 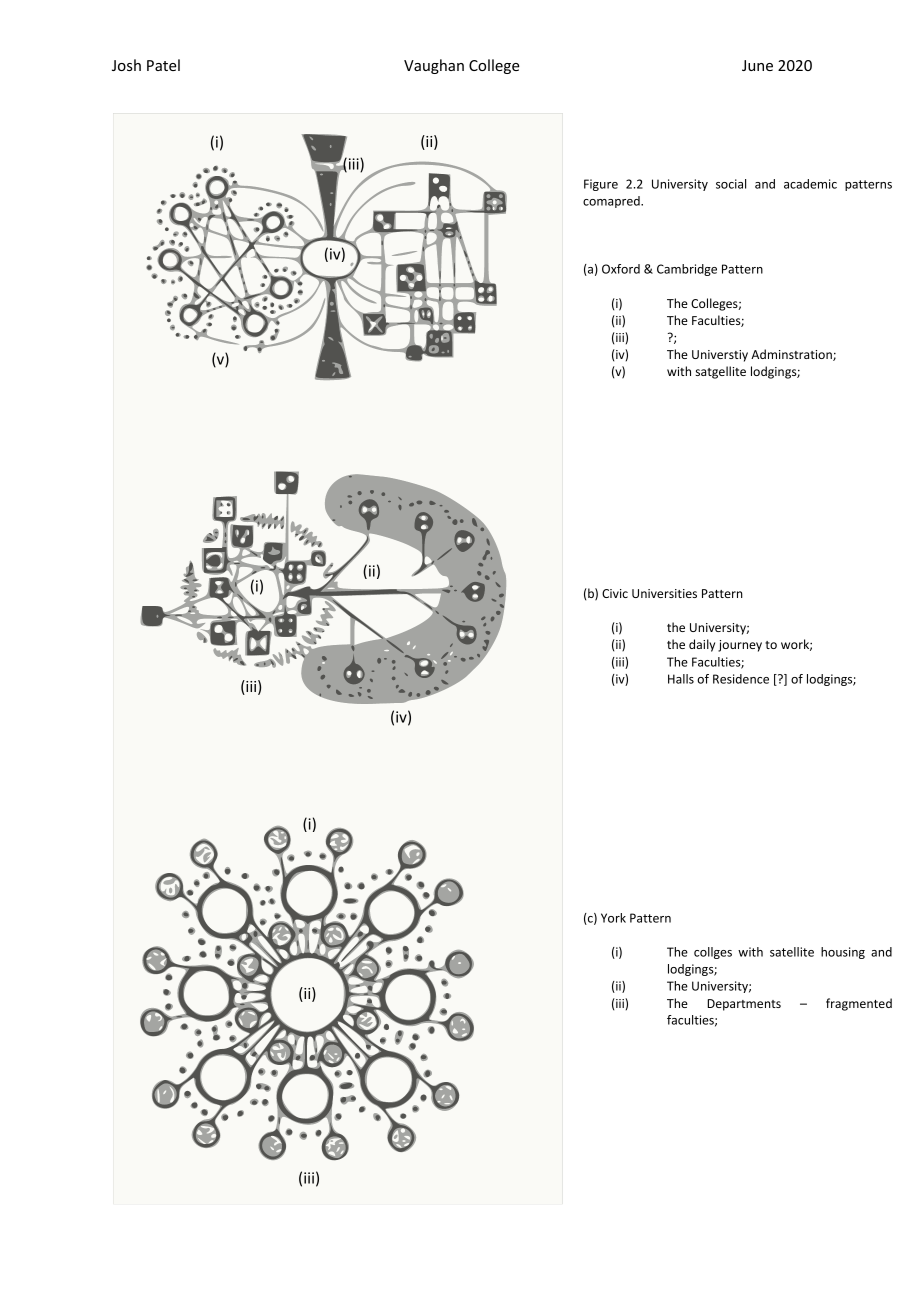 What do you see at coordinates (613, 918) in the screenshot?
I see `York` at bounding box center [613, 918].
